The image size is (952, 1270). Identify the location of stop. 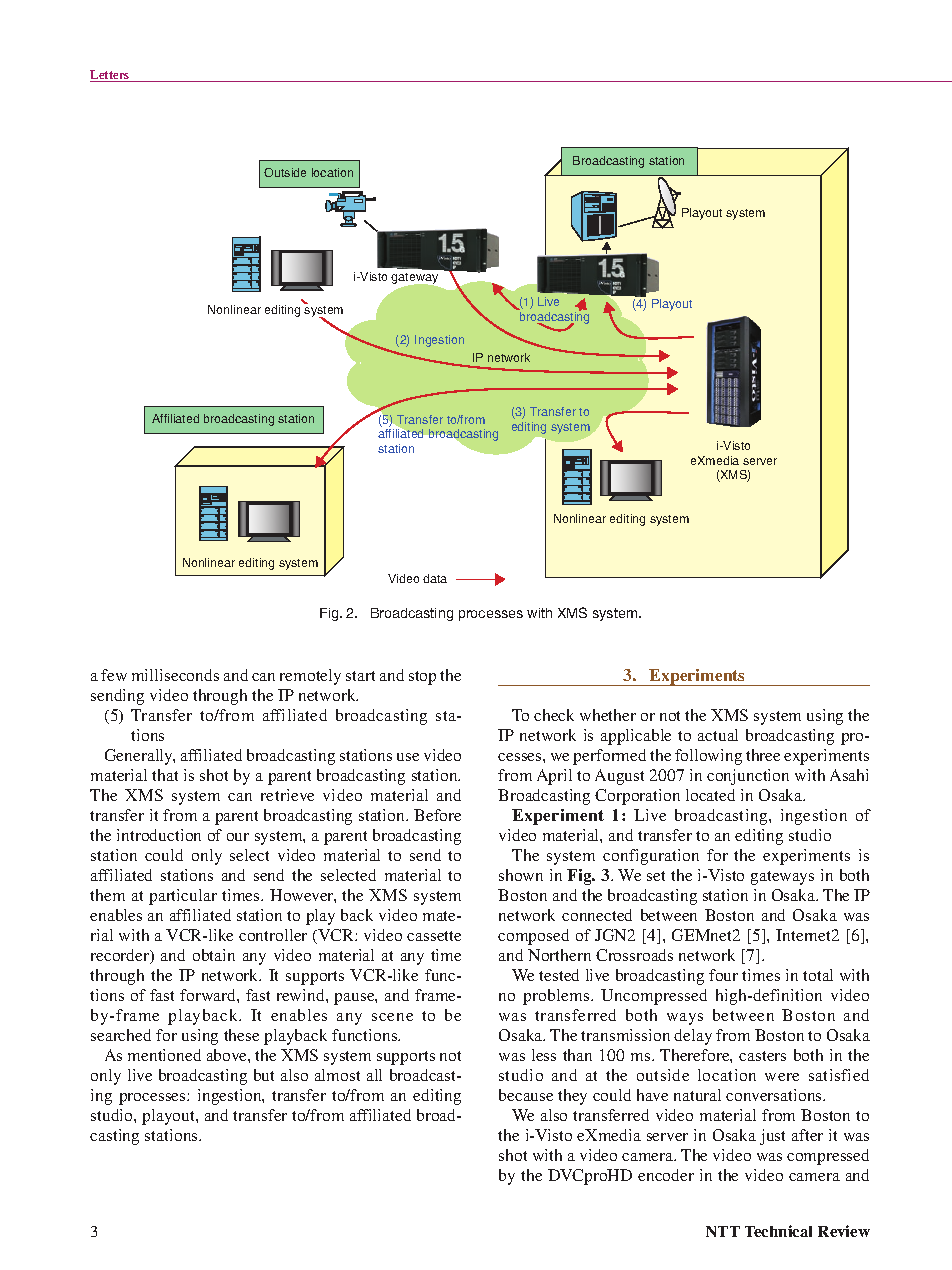
(422, 678).
